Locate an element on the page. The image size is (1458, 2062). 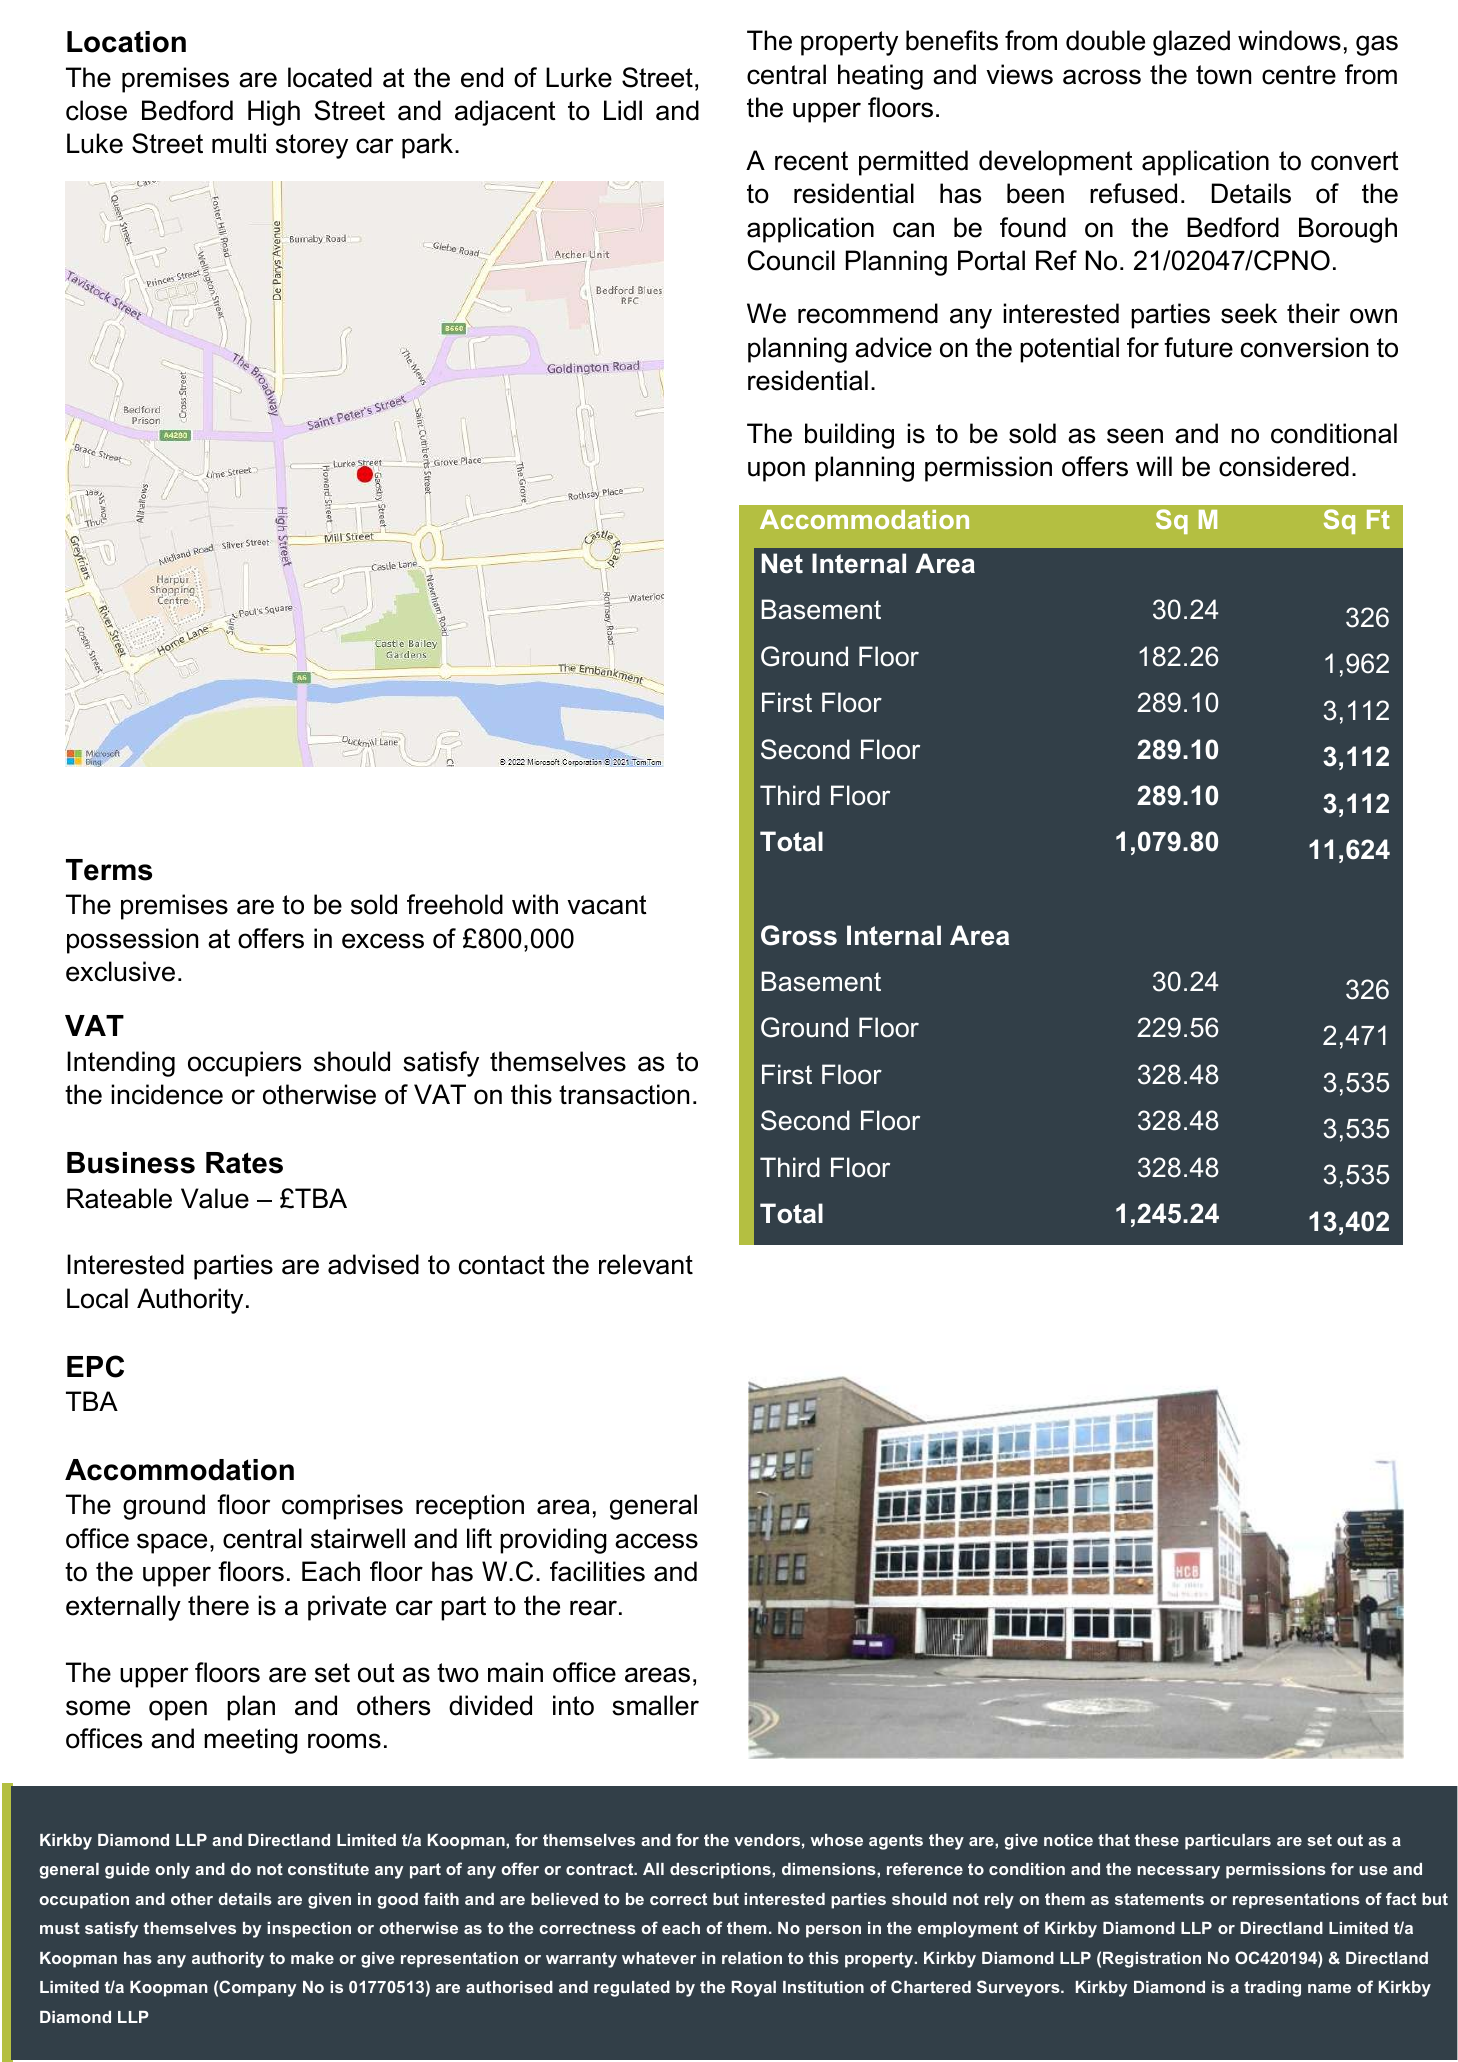
town is located at coordinates (1223, 75).
